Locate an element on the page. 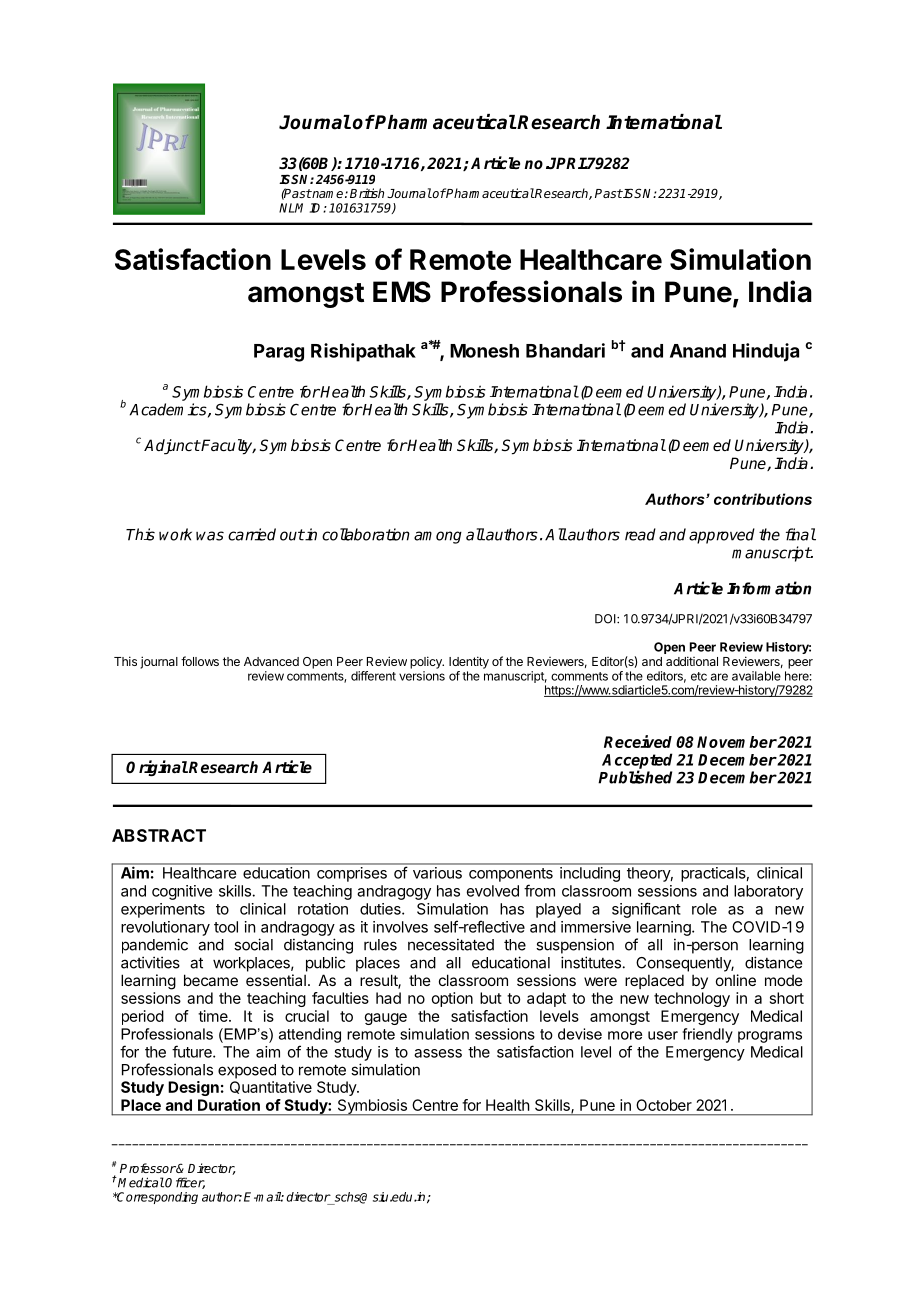 This image has height=1307, width=924. approved is located at coordinates (722, 536).
